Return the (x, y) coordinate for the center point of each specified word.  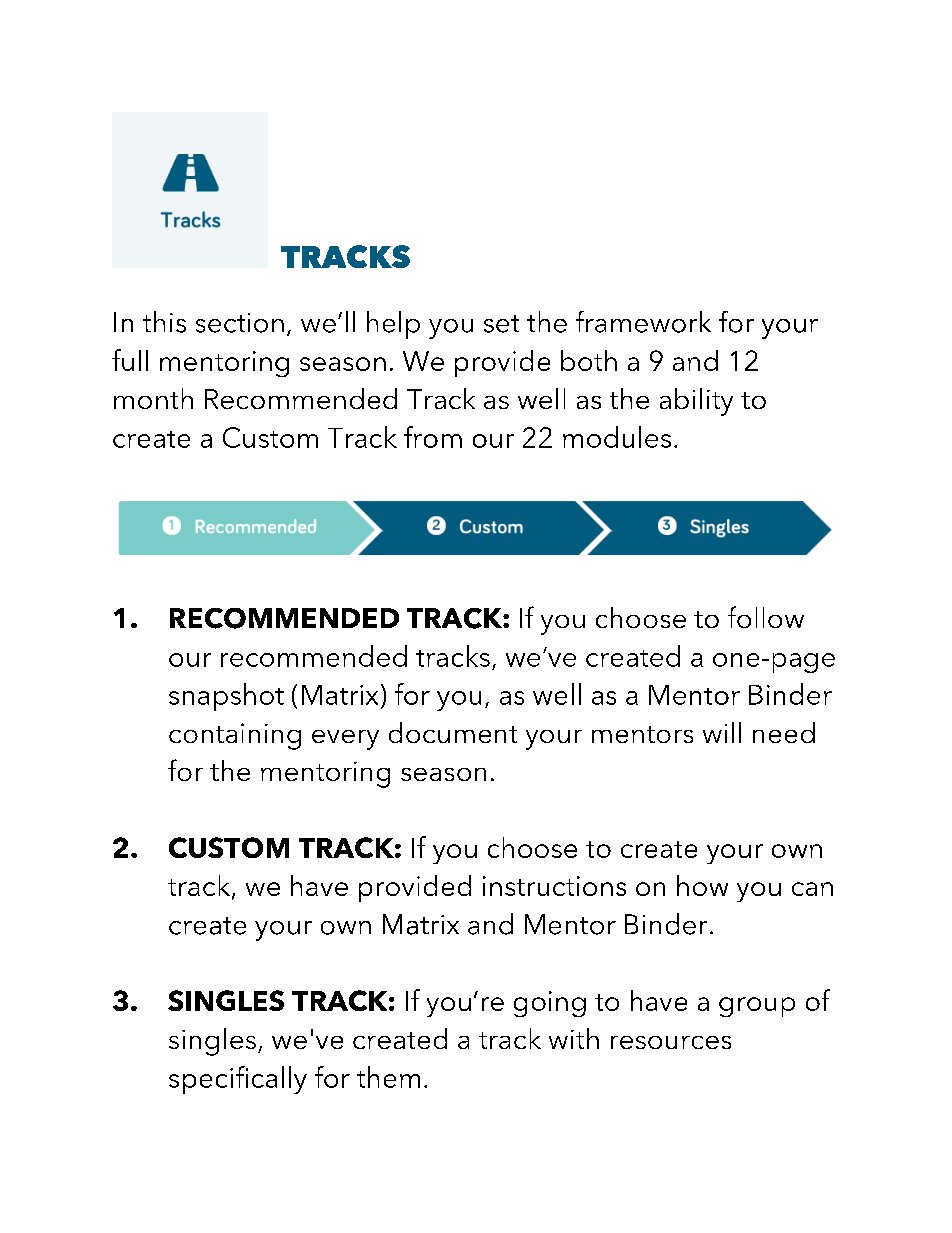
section (240, 323)
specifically (238, 1080)
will (722, 732)
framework (643, 322)
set (501, 324)
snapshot (226, 697)
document (453, 732)
